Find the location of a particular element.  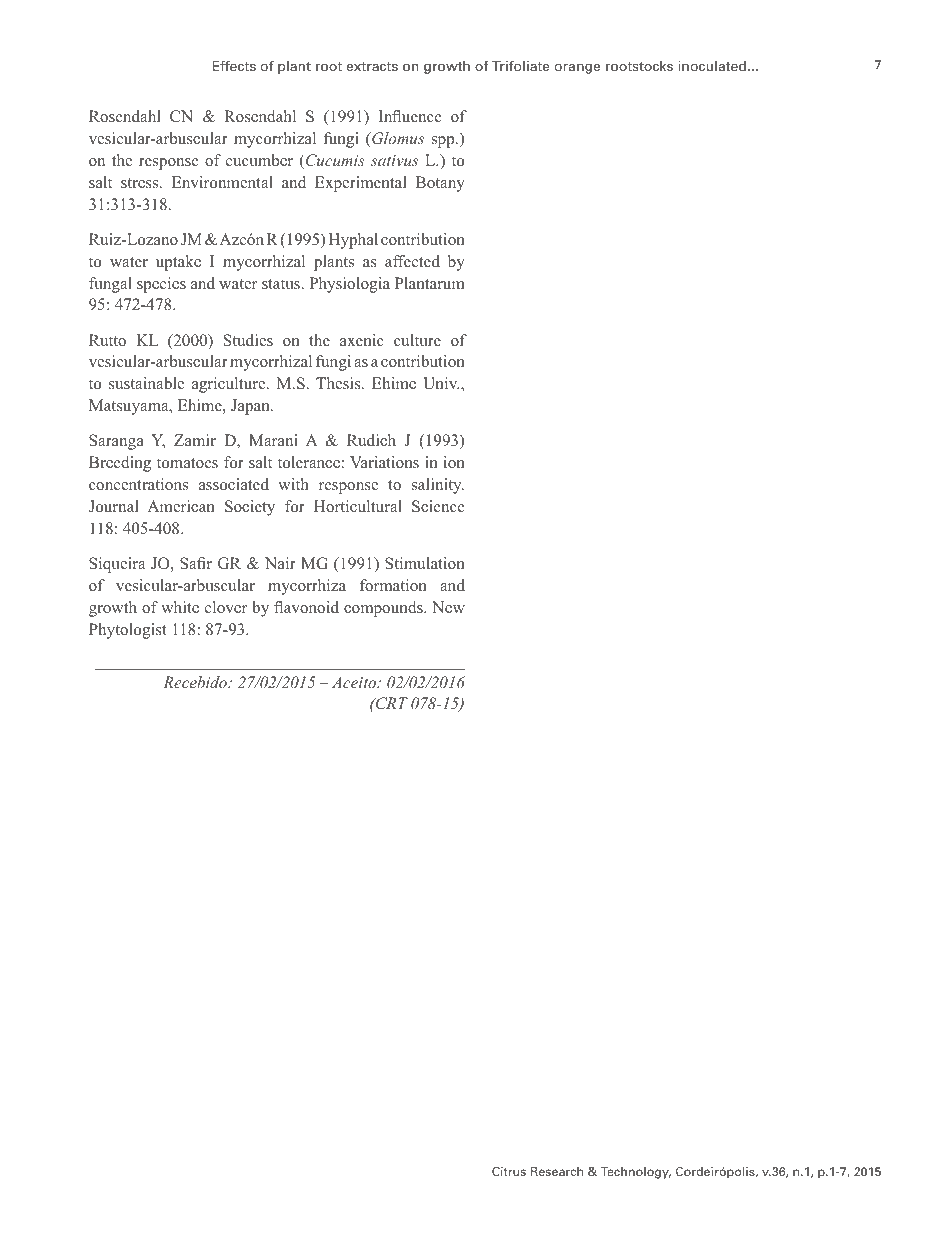

white is located at coordinates (180, 607).
